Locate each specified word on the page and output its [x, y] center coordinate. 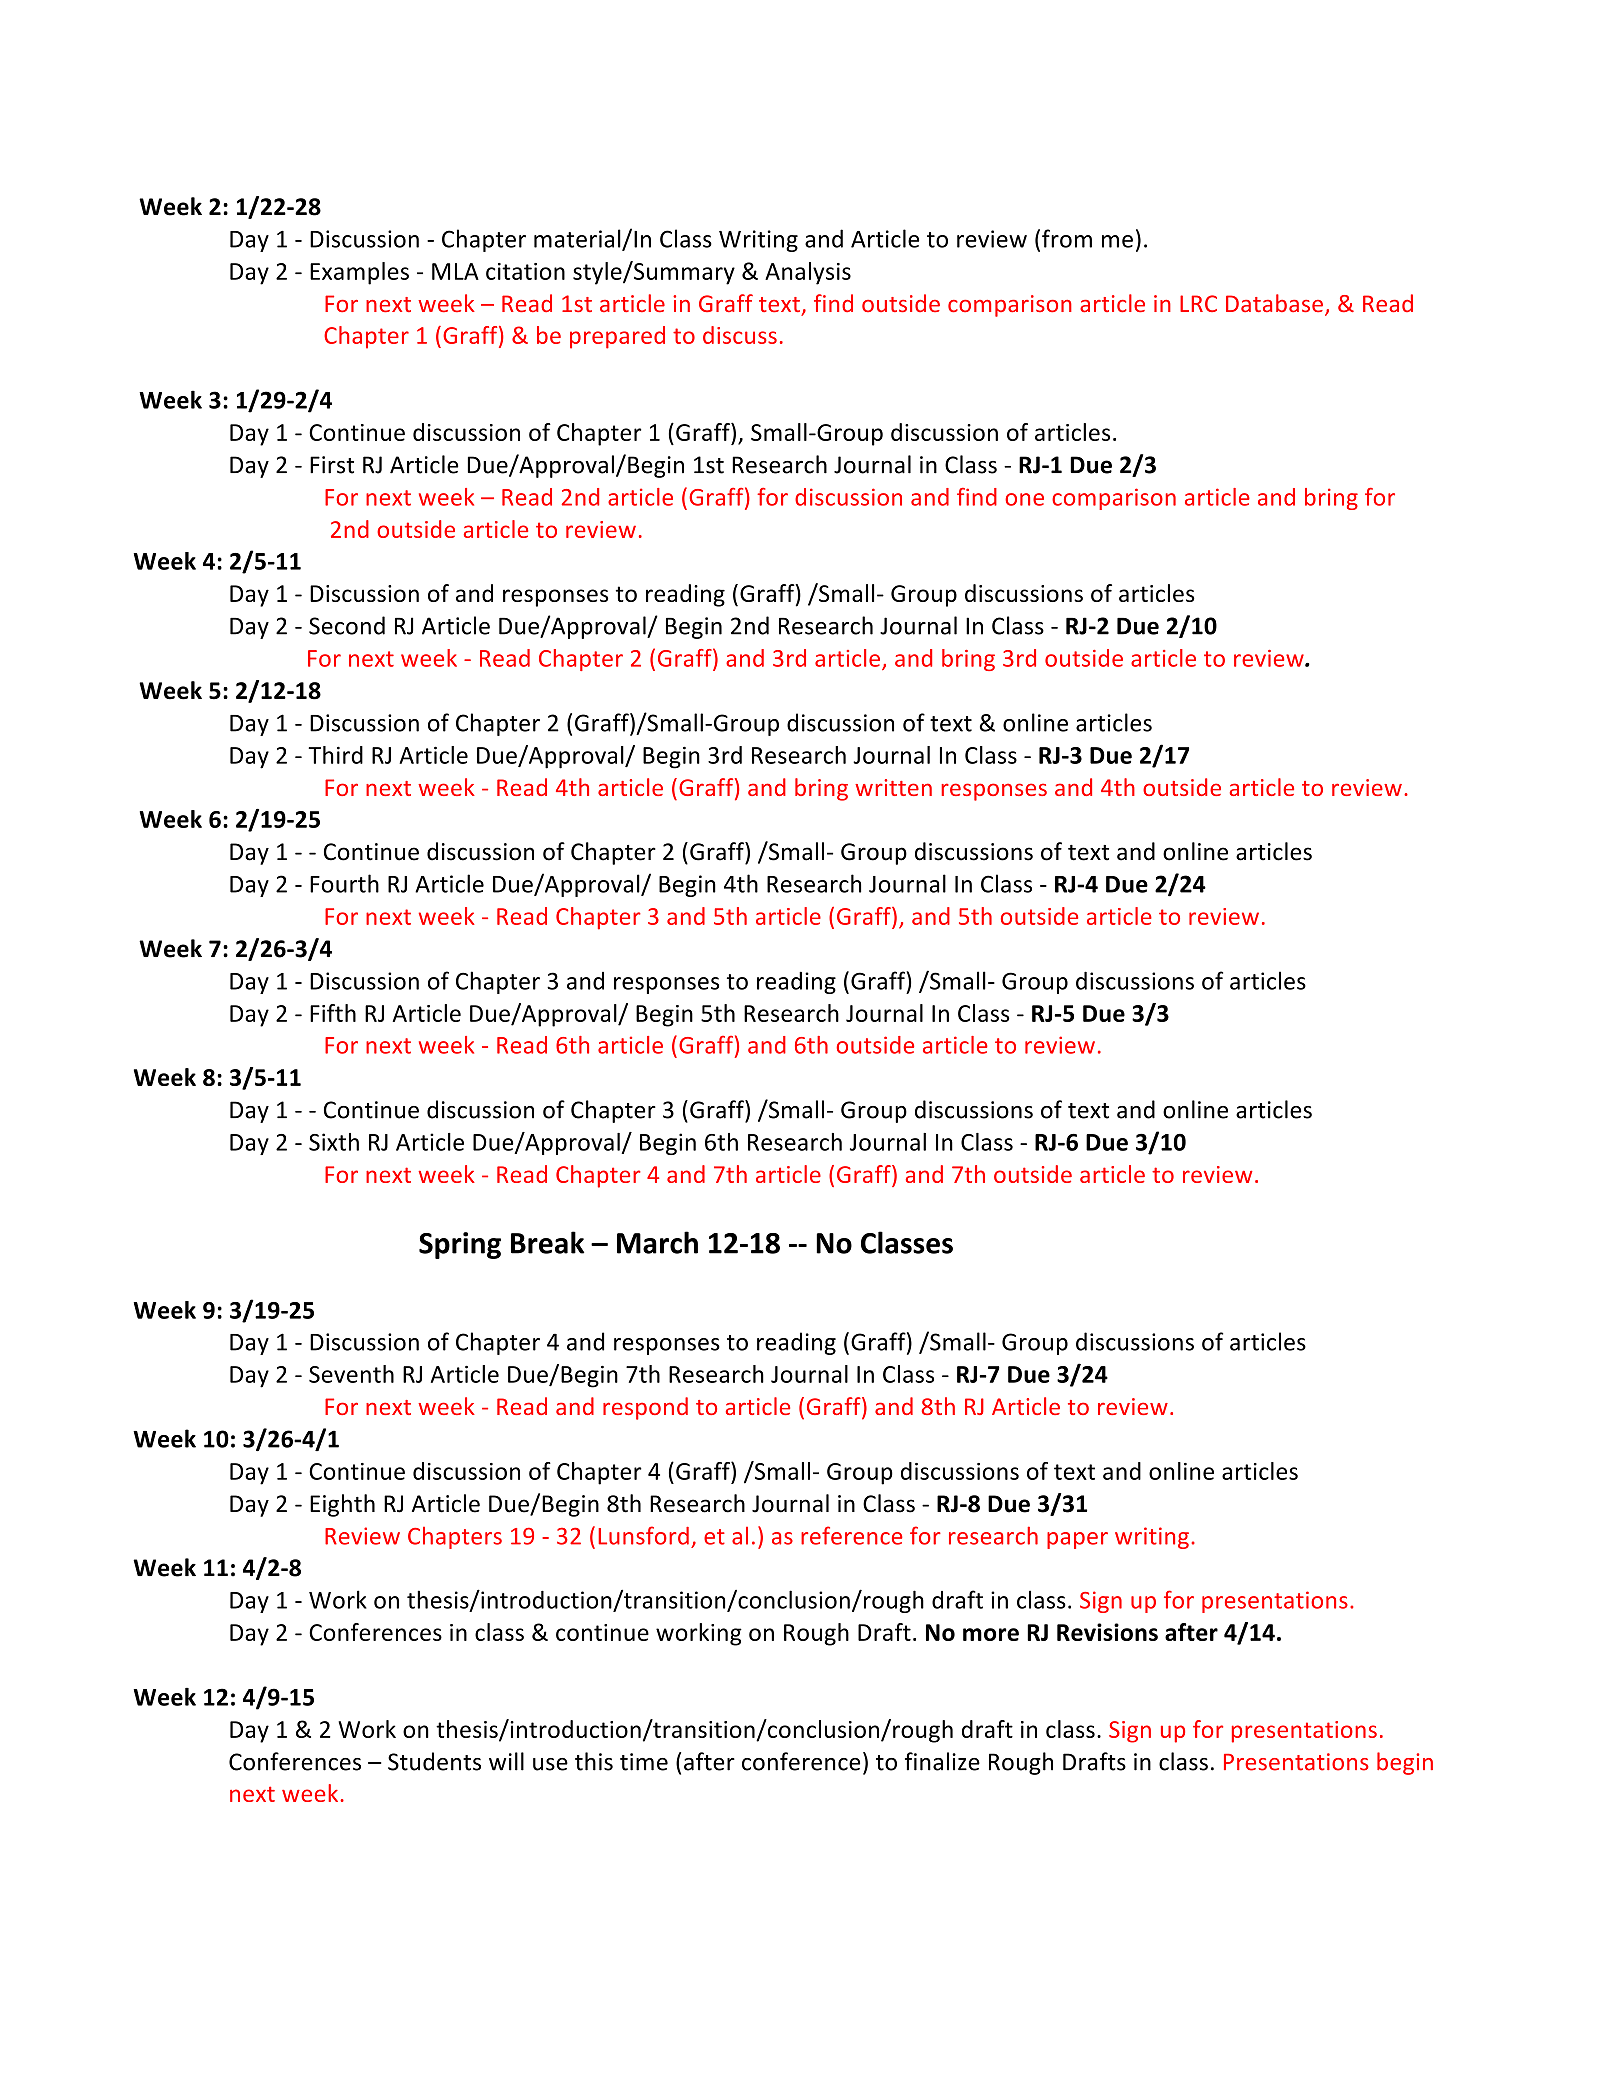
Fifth [333, 1013]
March [657, 1242]
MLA [455, 271]
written [893, 787]
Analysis [808, 273]
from [1067, 238]
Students [434, 1761]
